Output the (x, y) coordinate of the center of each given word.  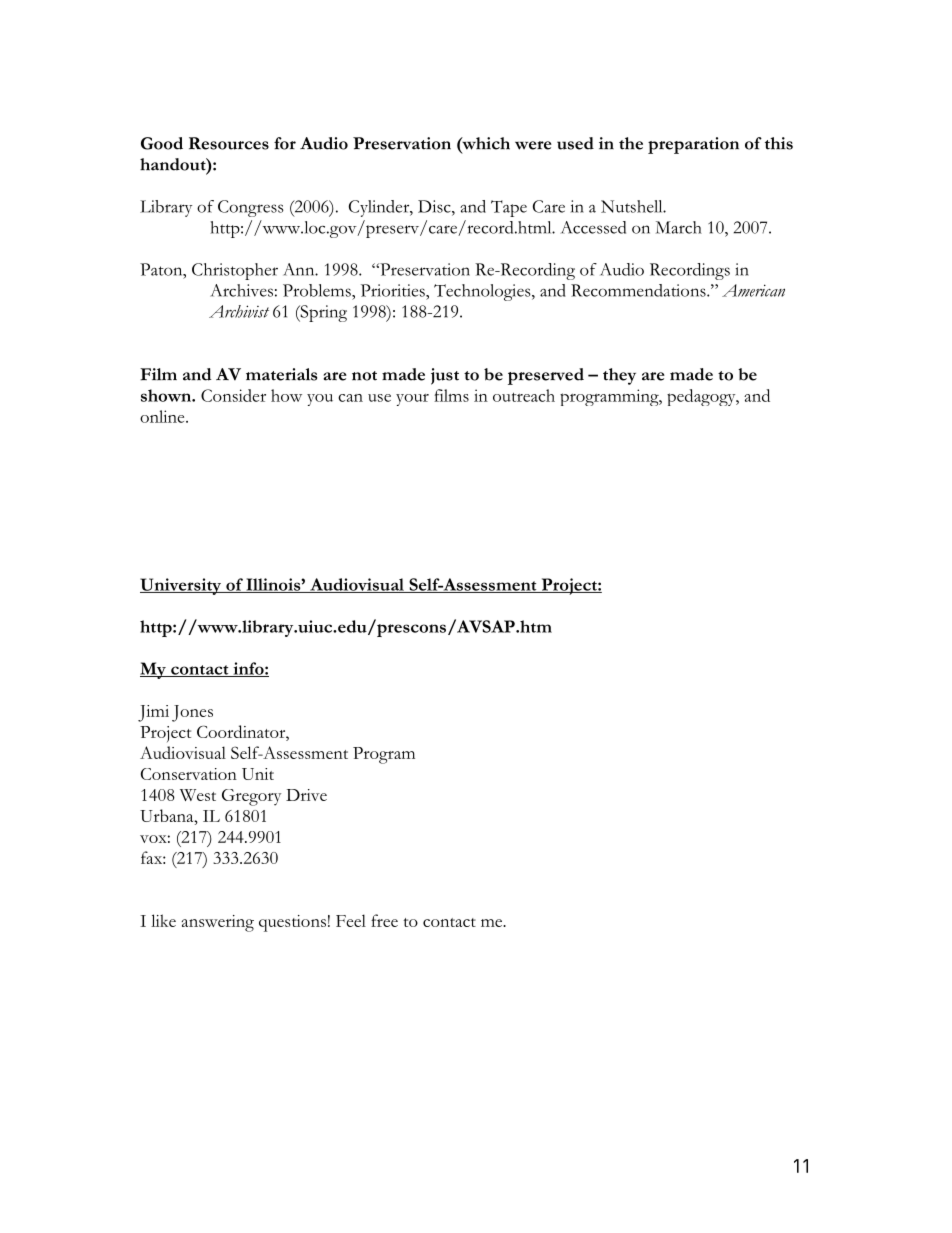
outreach (524, 395)
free (384, 920)
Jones (192, 713)
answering (218, 923)
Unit (258, 774)
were (533, 145)
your (412, 400)
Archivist (239, 311)
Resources (229, 143)
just (445, 376)
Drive (306, 795)
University (182, 586)
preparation (693, 145)
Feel (351, 920)
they (619, 376)
